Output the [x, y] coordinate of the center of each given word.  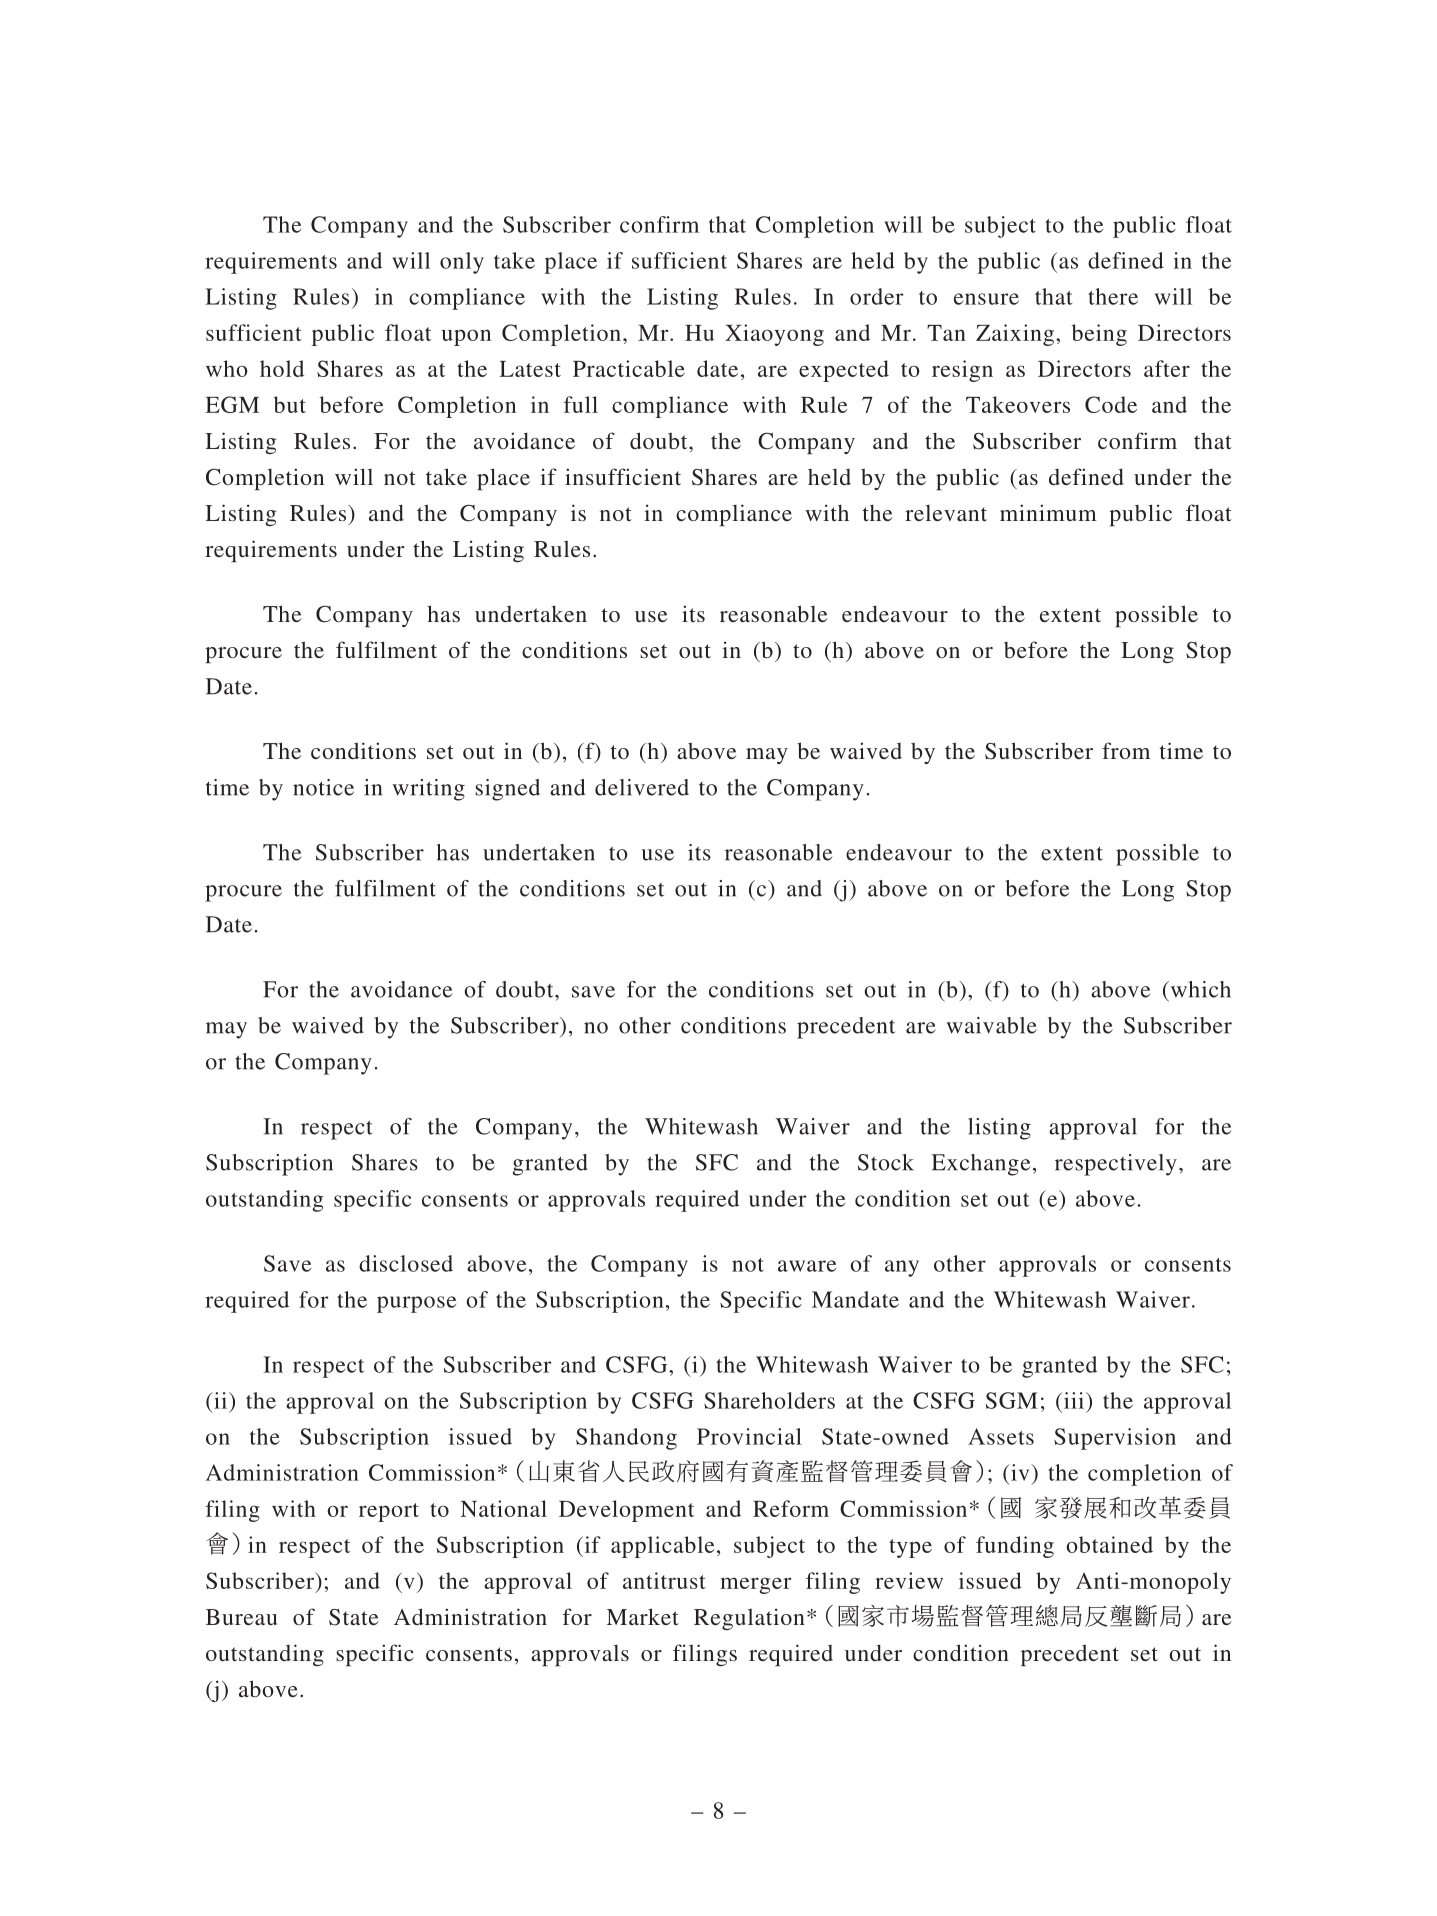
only [462, 263]
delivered [642, 787]
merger [755, 1585]
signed [507, 790]
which [1199, 989]
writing [428, 790]
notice [323, 787]
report [389, 1512]
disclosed [406, 1263]
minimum [1048, 512]
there [1113, 296]
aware [807, 1266]
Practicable [629, 368]
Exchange [980, 1165]
